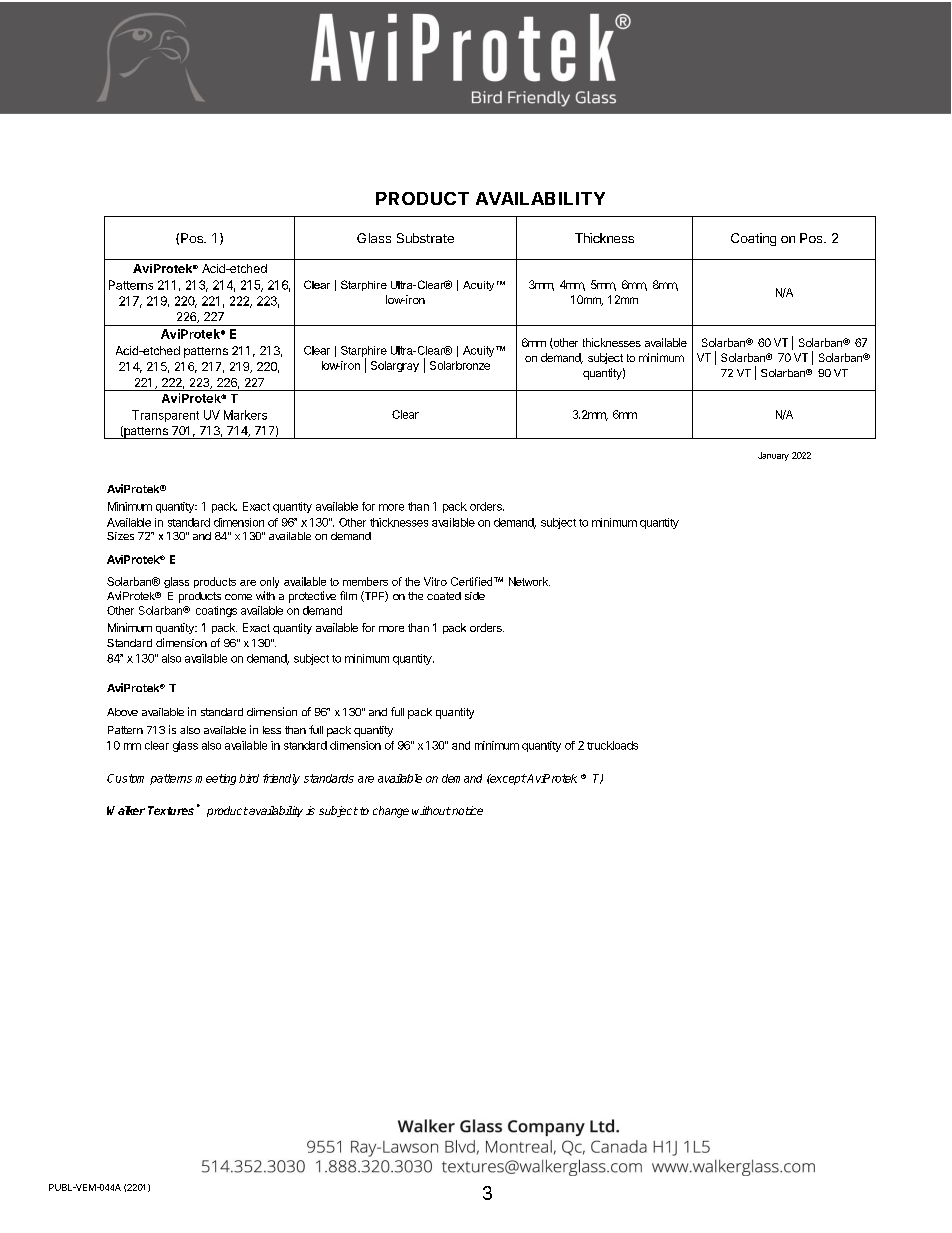 The width and height of the screenshot is (952, 1233). Describe the element at coordinates (215, 779) in the screenshot. I see `meeting` at that location.
